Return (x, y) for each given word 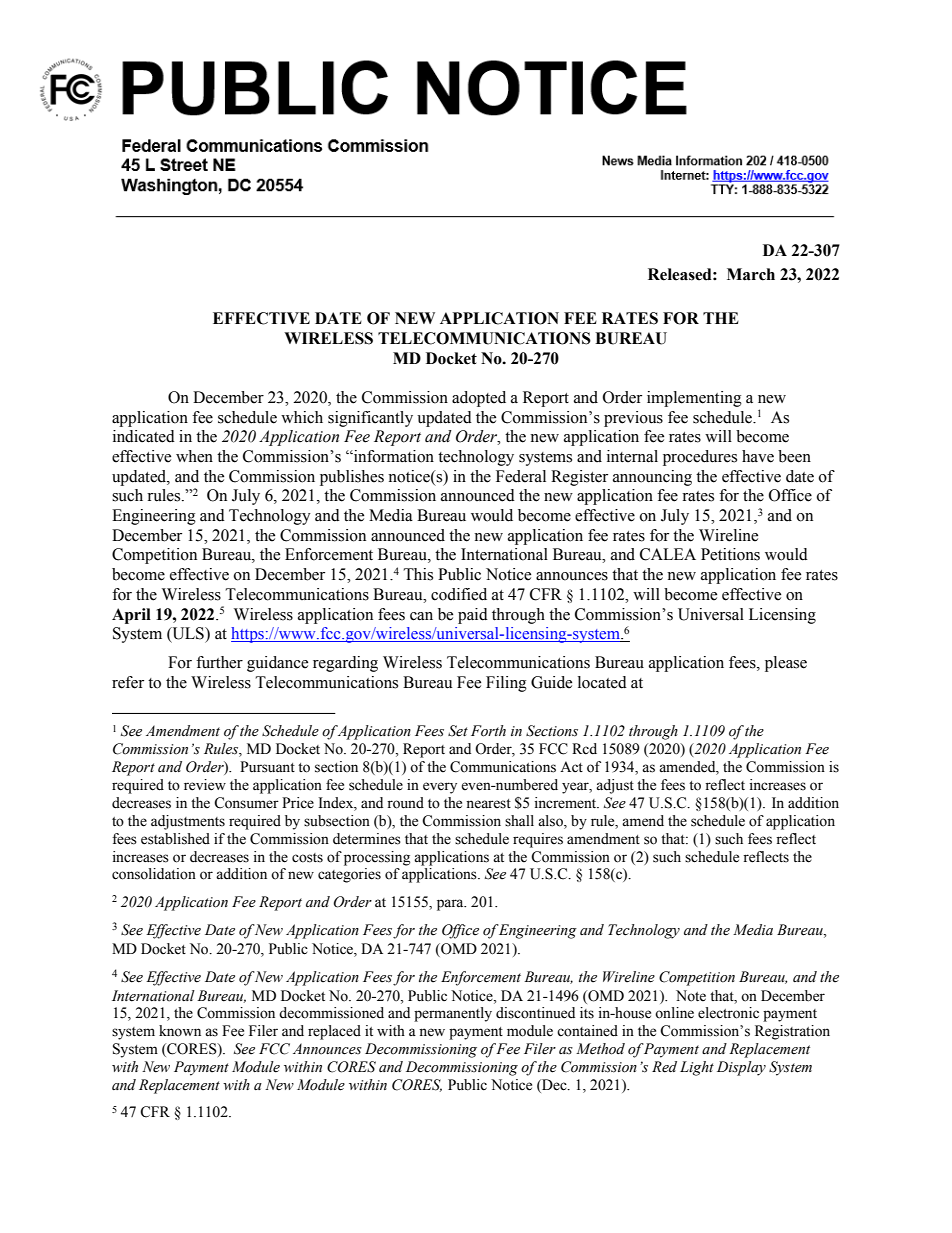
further (219, 662)
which (302, 417)
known (180, 1031)
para (451, 905)
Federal (521, 476)
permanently (453, 1014)
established (175, 839)
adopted (479, 399)
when (194, 456)
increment (567, 803)
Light (697, 1068)
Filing (506, 684)
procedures (700, 458)
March (751, 274)
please (786, 664)
